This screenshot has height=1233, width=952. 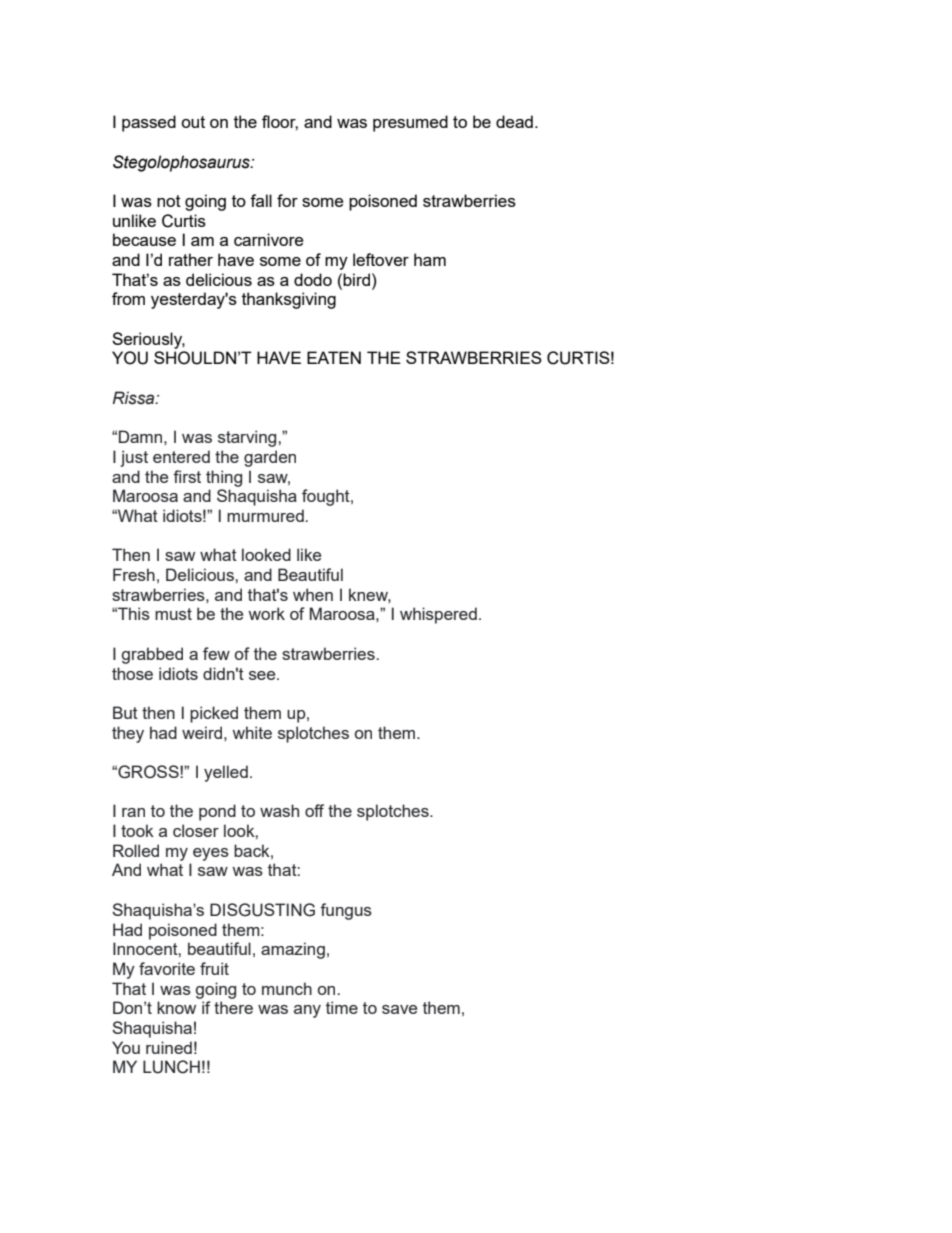 What do you see at coordinates (173, 614) in the screenshot?
I see `must` at bounding box center [173, 614].
